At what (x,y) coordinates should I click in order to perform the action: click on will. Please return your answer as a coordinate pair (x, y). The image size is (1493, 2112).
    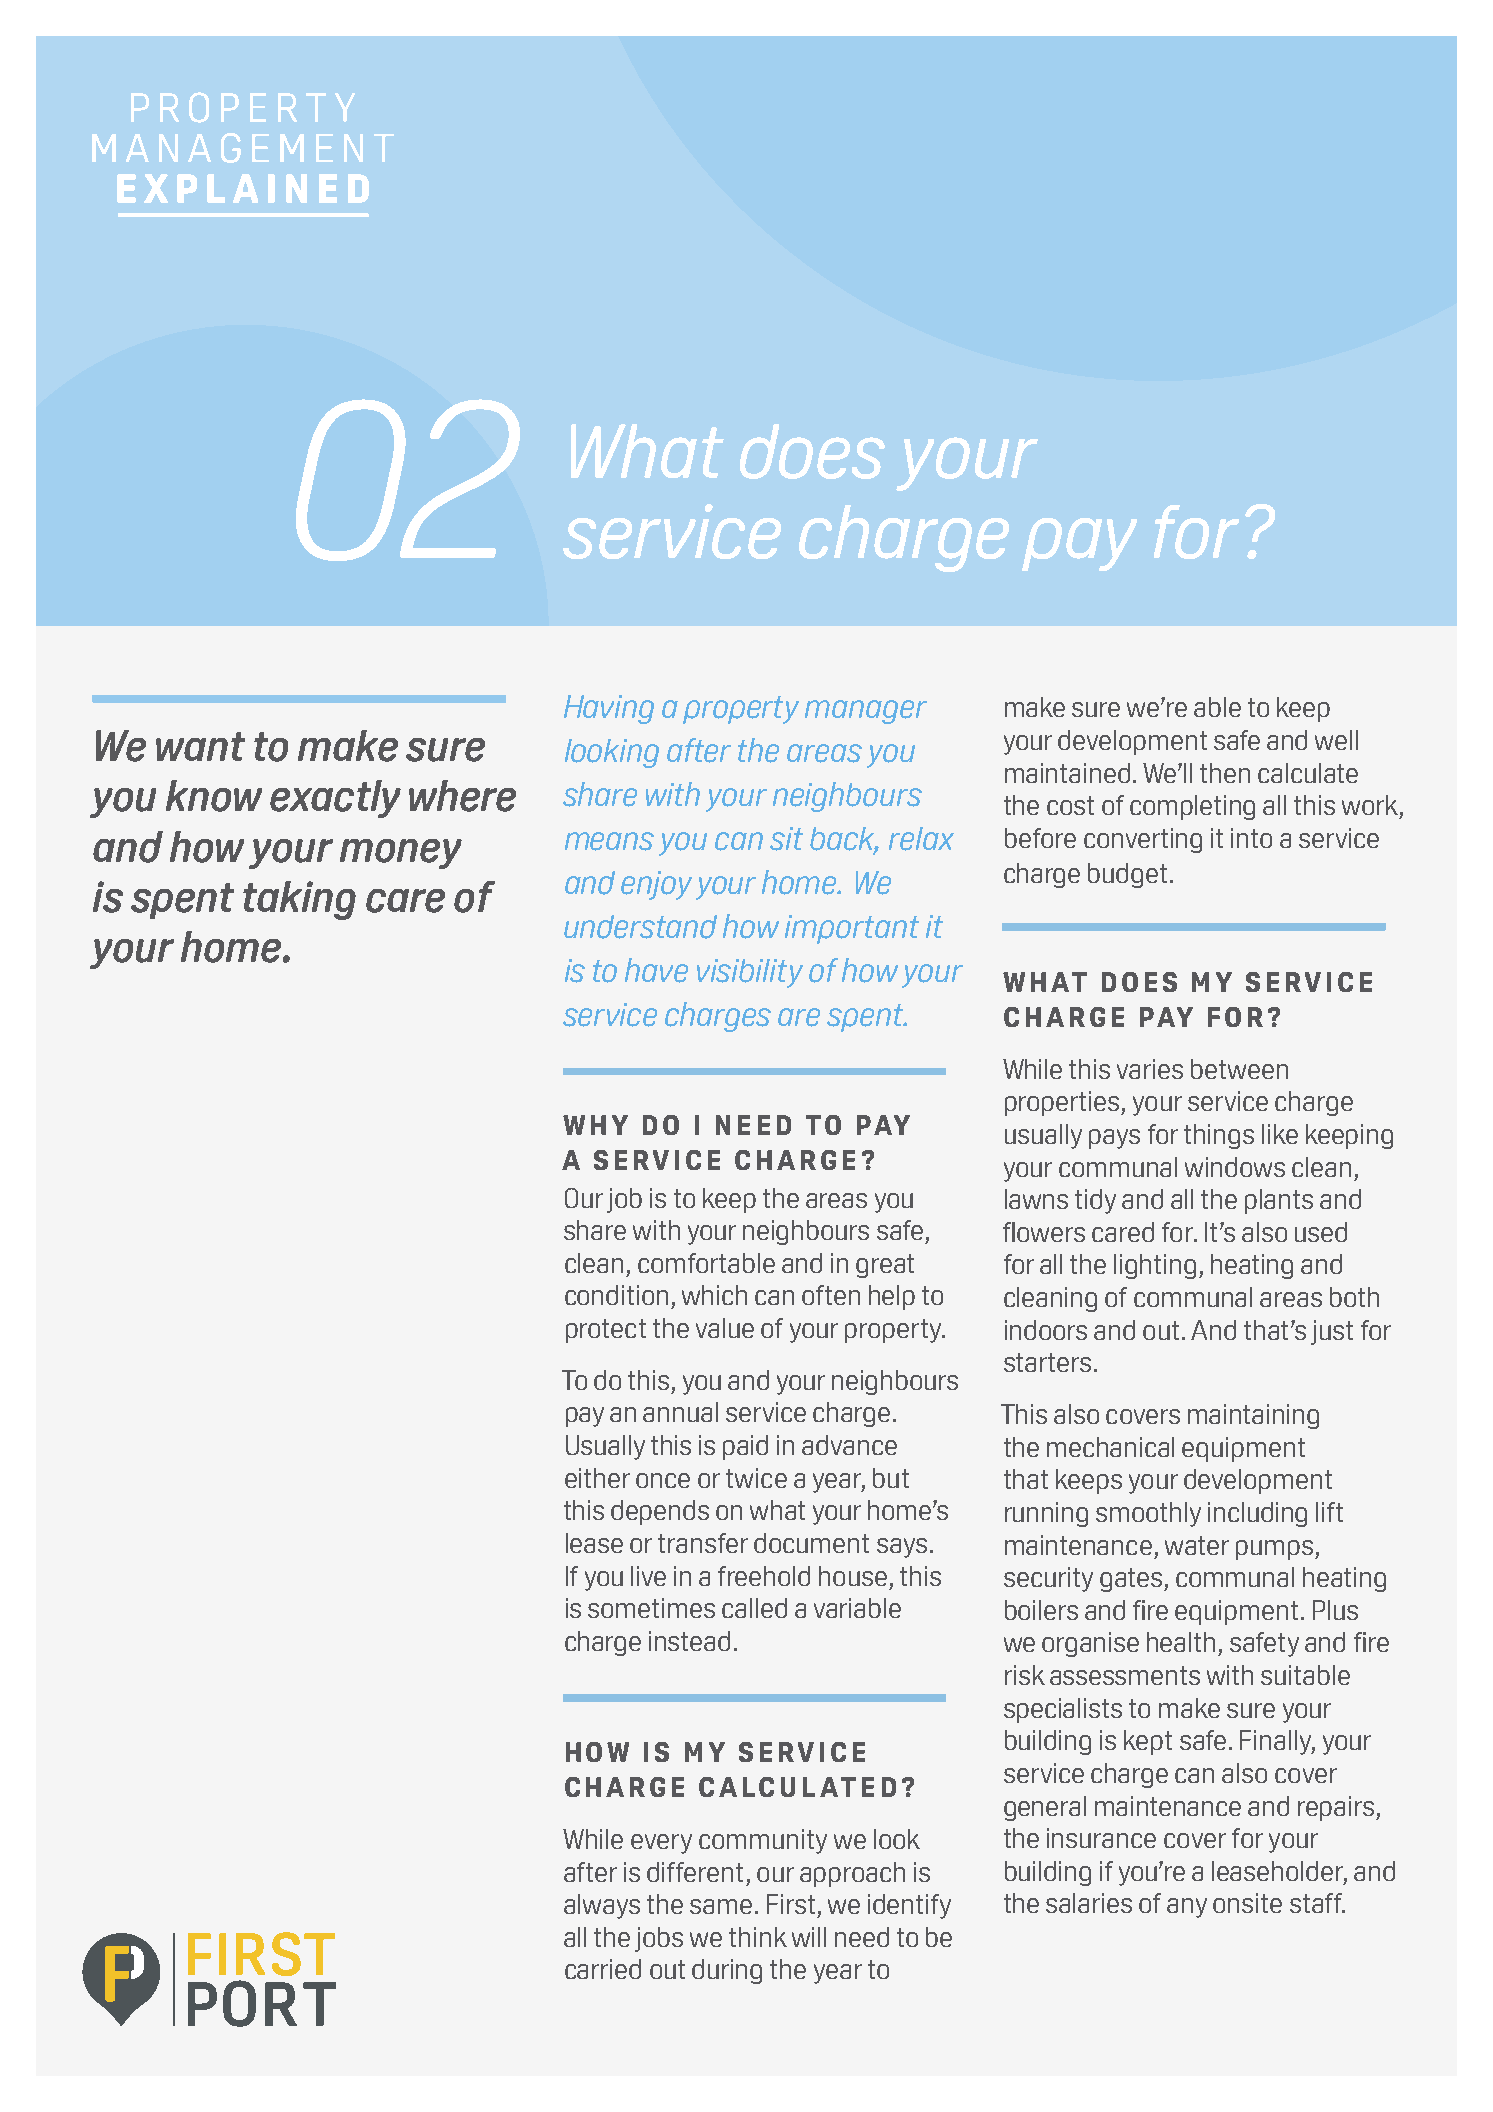
    Looking at the image, I should click on (809, 1937).
